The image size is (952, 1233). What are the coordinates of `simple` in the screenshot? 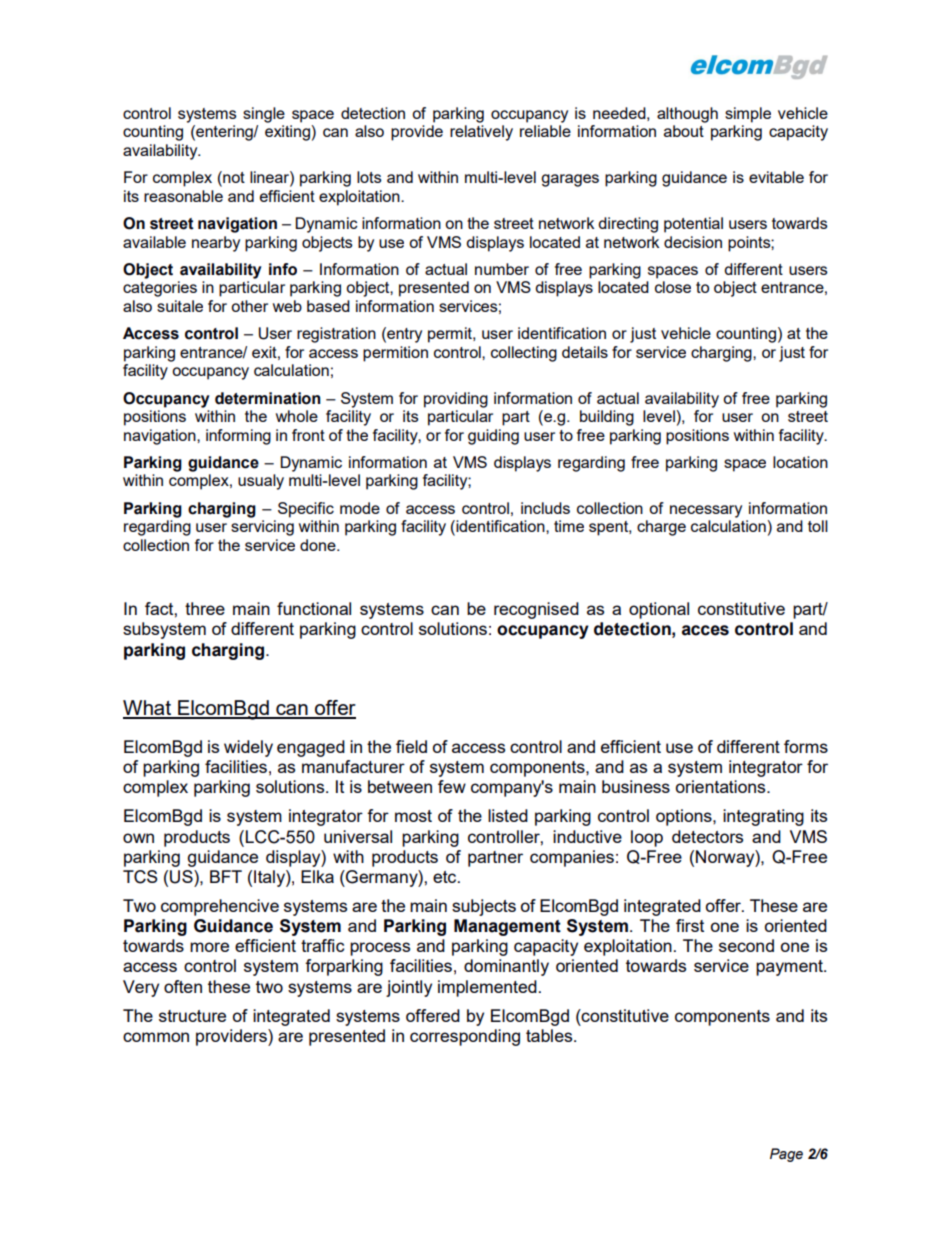 It's located at (748, 115).
